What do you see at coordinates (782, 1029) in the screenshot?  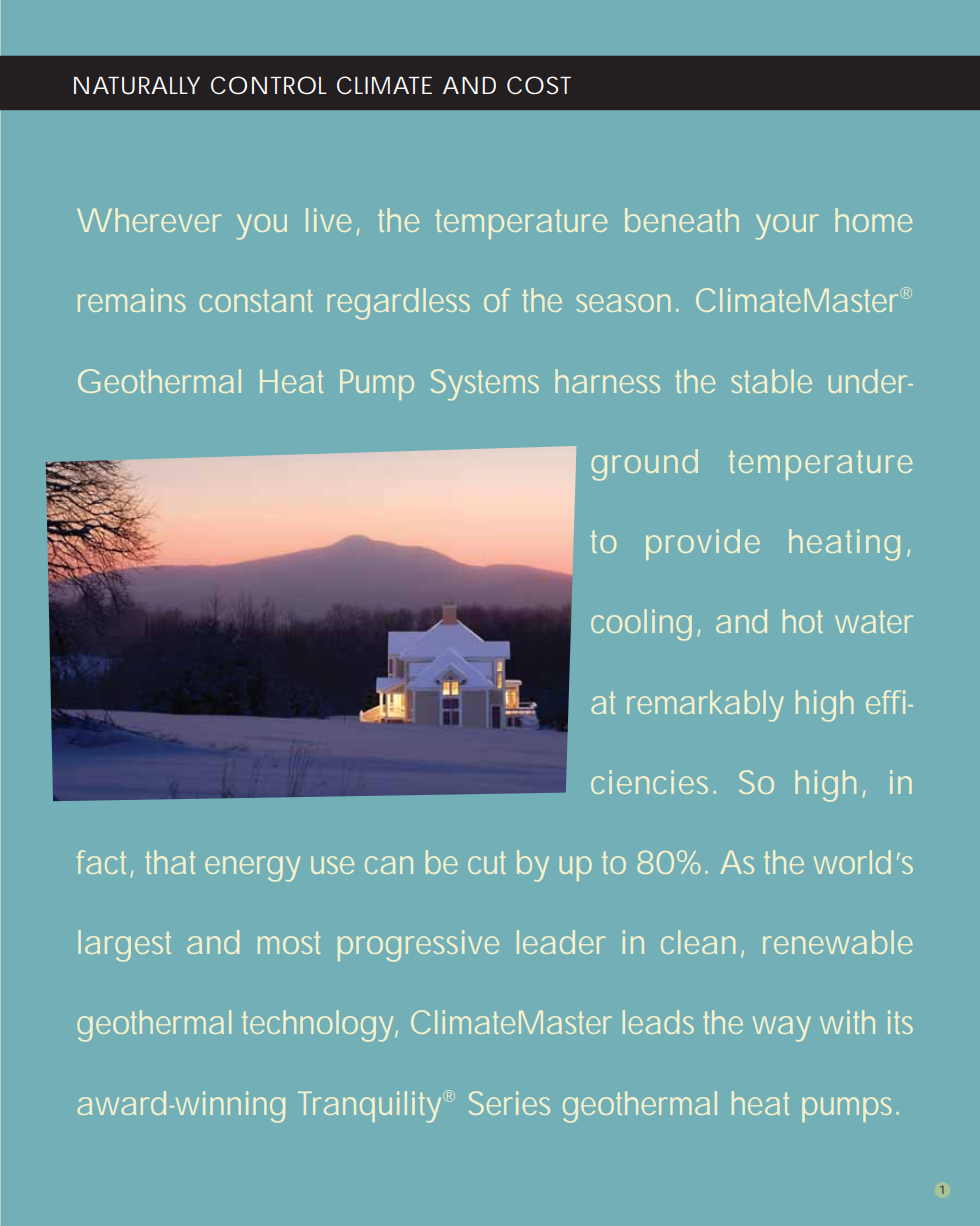 I see `way` at bounding box center [782, 1029].
